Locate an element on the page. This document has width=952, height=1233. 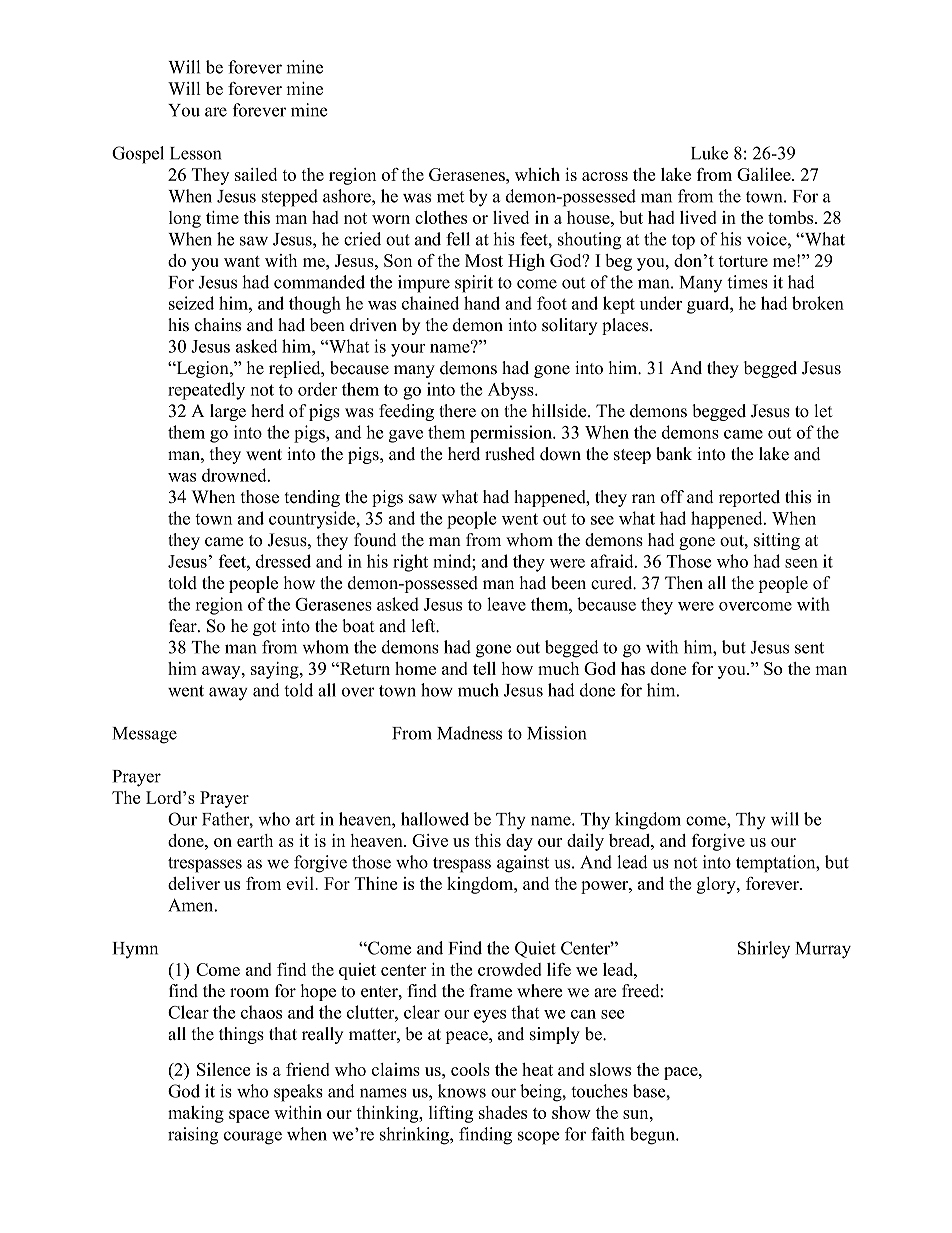
making is located at coordinates (196, 1114).
